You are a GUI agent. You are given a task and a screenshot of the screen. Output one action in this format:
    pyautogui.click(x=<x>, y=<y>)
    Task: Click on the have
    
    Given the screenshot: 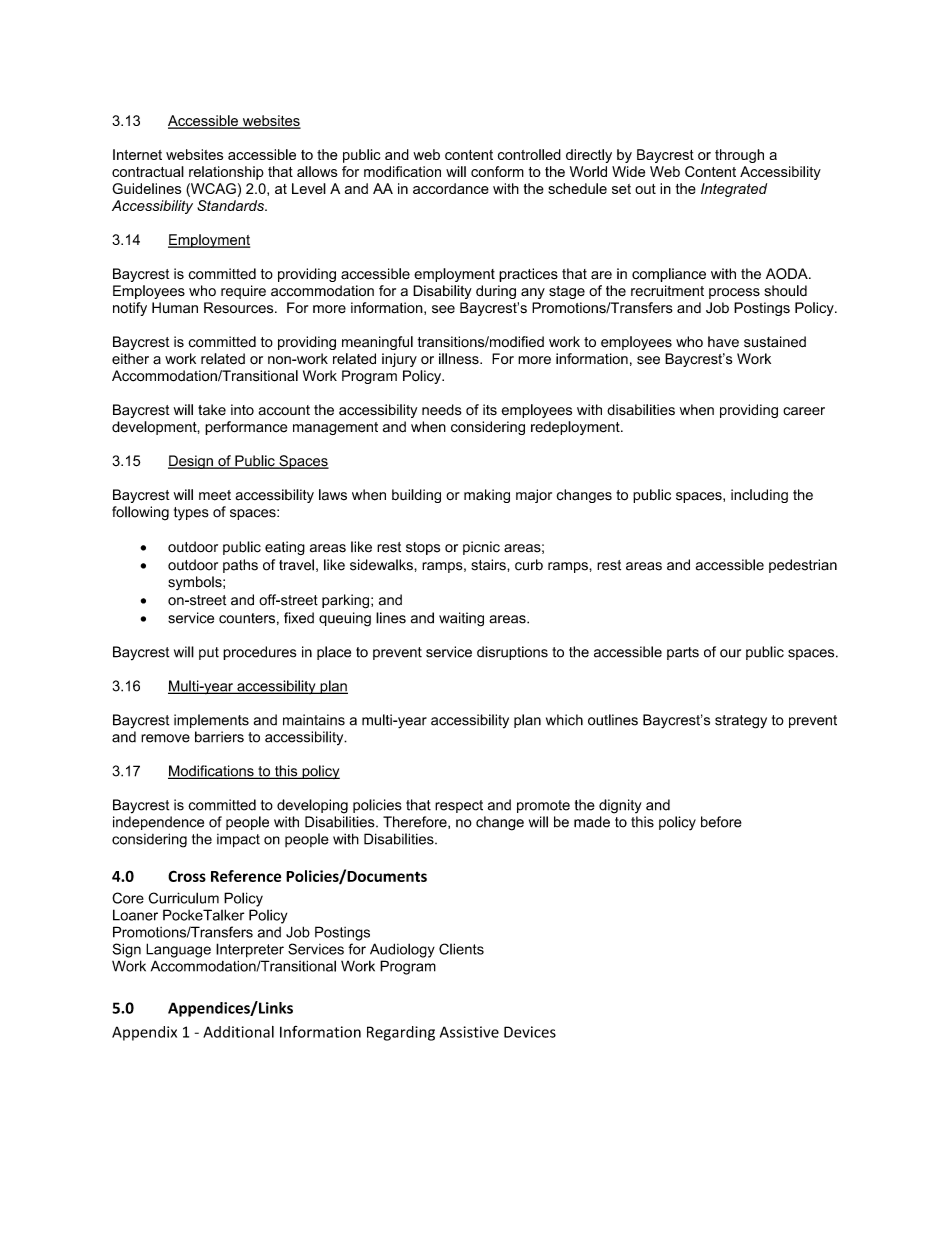 What is the action you would take?
    pyautogui.click(x=723, y=342)
